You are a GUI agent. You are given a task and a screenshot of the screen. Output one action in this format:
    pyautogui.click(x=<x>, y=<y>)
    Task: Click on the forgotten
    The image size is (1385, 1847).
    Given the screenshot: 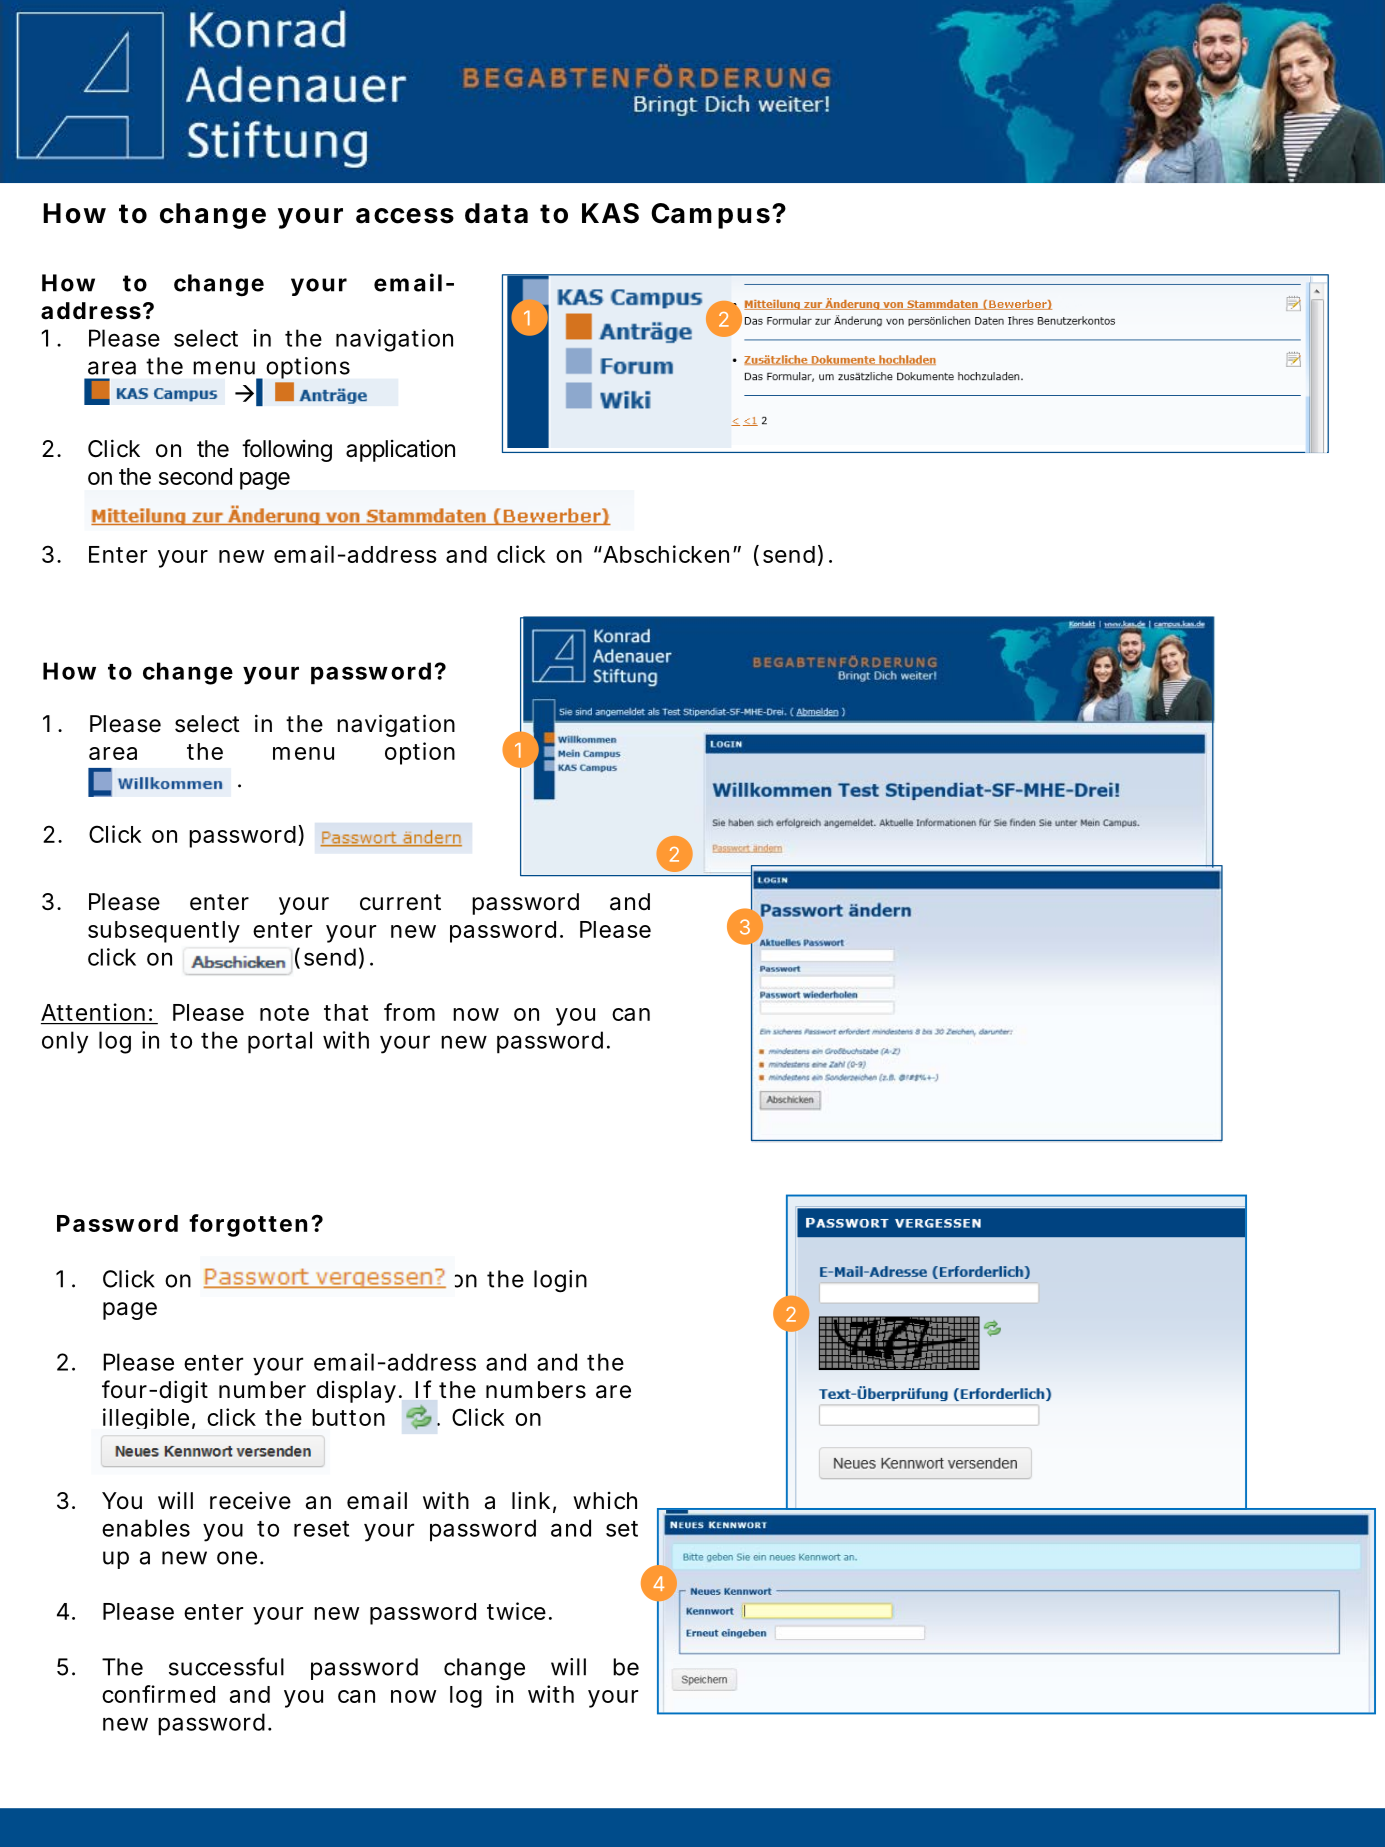 What is the action you would take?
    pyautogui.click(x=248, y=1225)
